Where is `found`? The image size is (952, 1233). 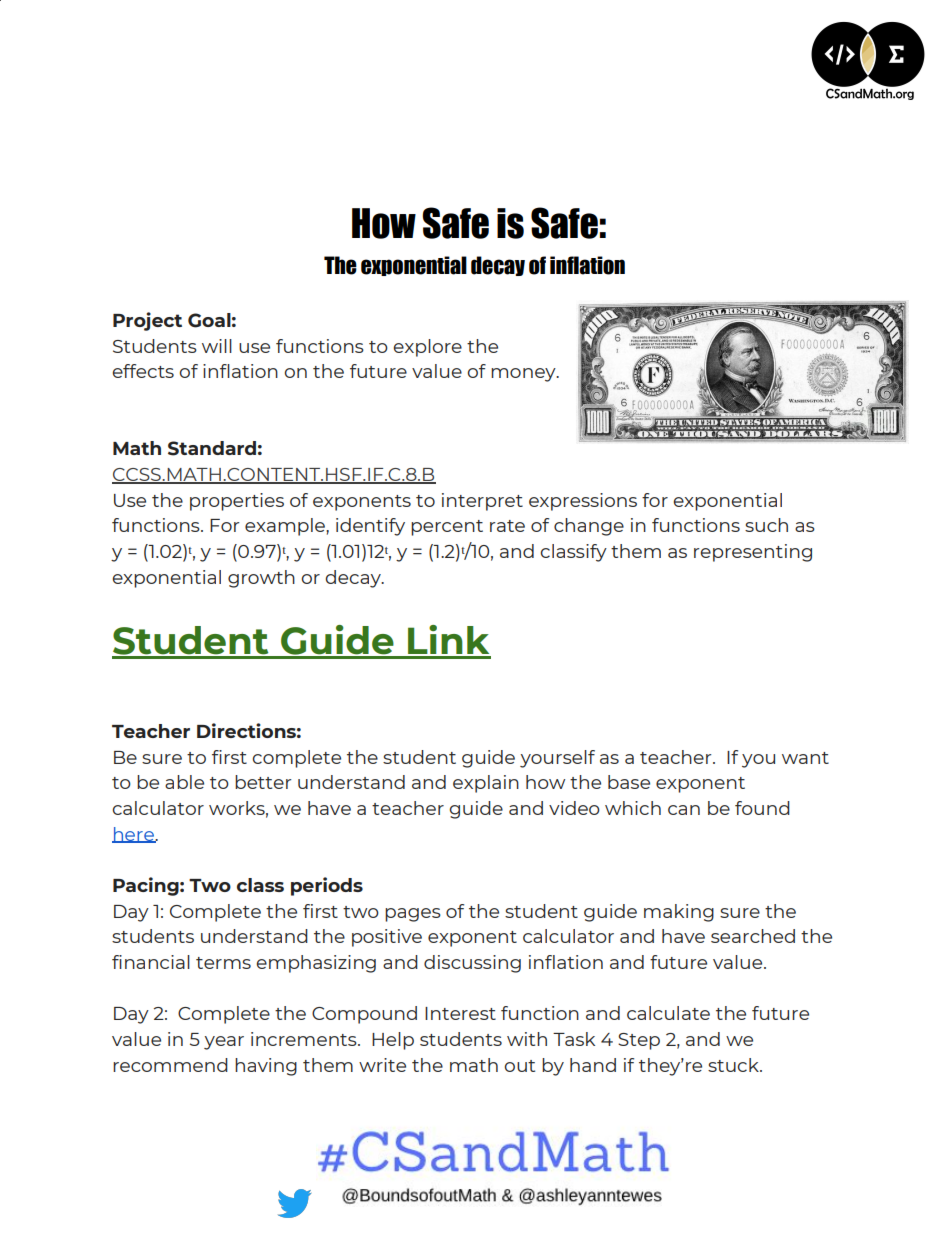
found is located at coordinates (762, 808).
